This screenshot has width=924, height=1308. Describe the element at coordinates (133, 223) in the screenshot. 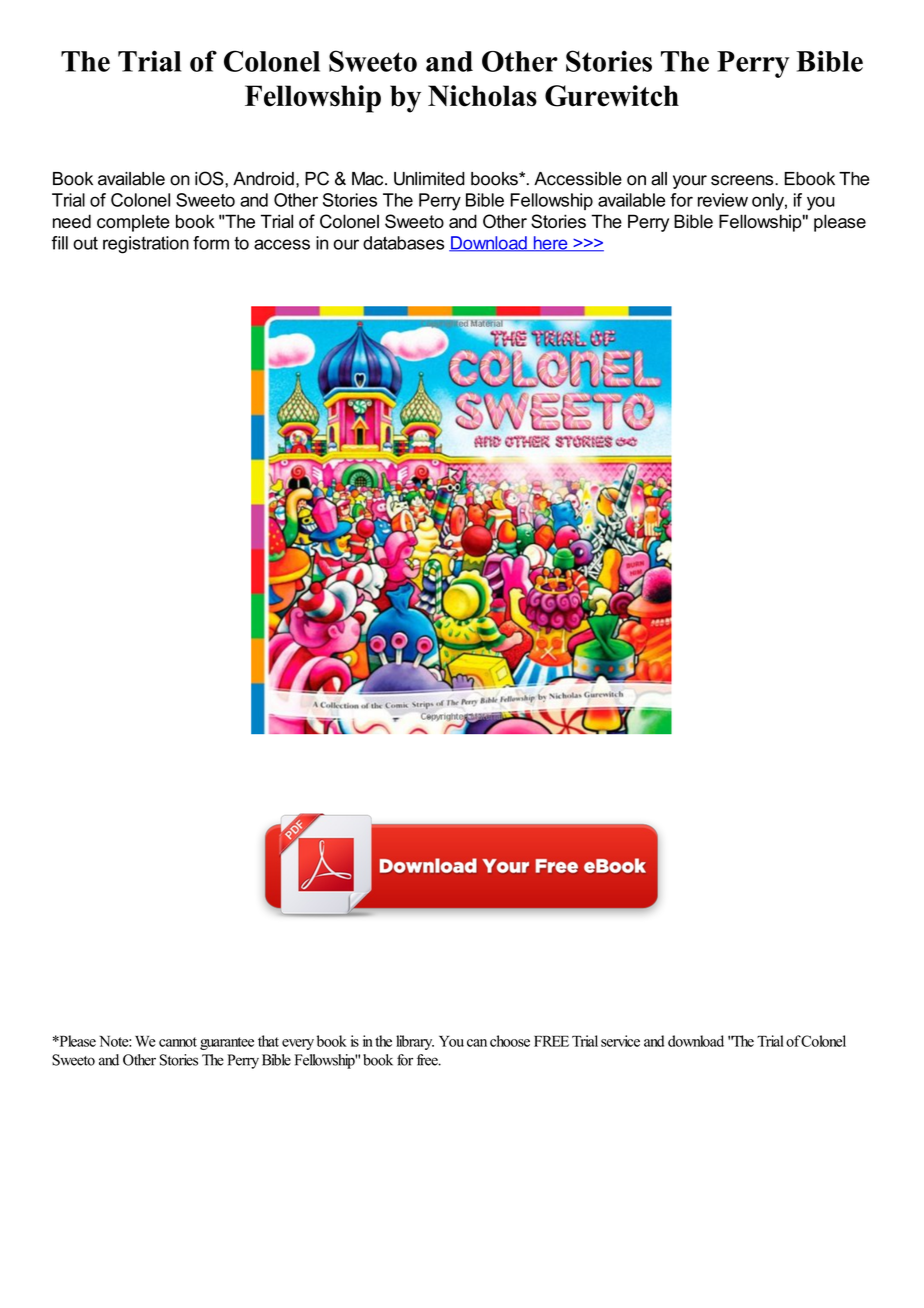

I see `complete` at that location.
